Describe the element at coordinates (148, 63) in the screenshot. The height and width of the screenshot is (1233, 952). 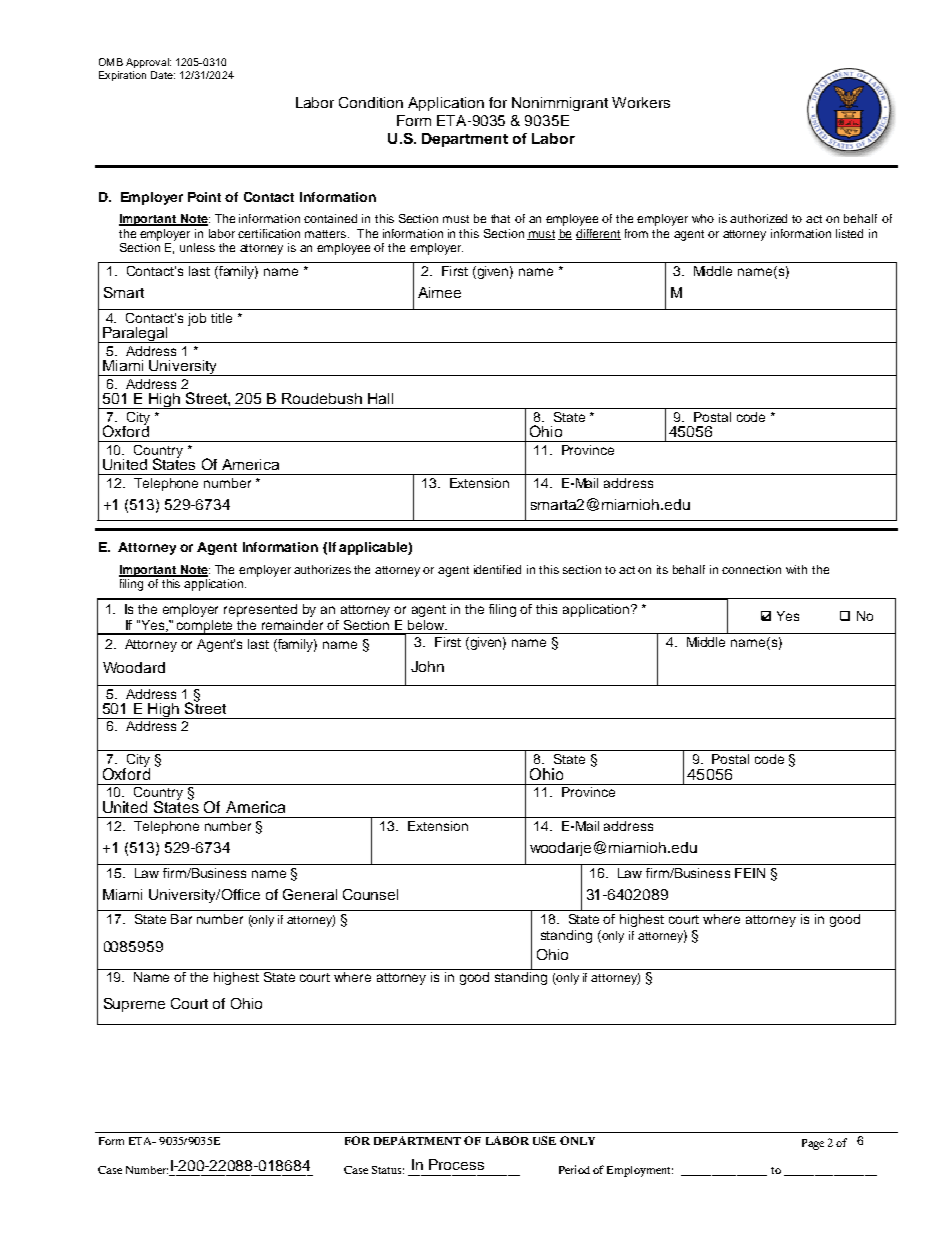
I see `Approval` at that location.
